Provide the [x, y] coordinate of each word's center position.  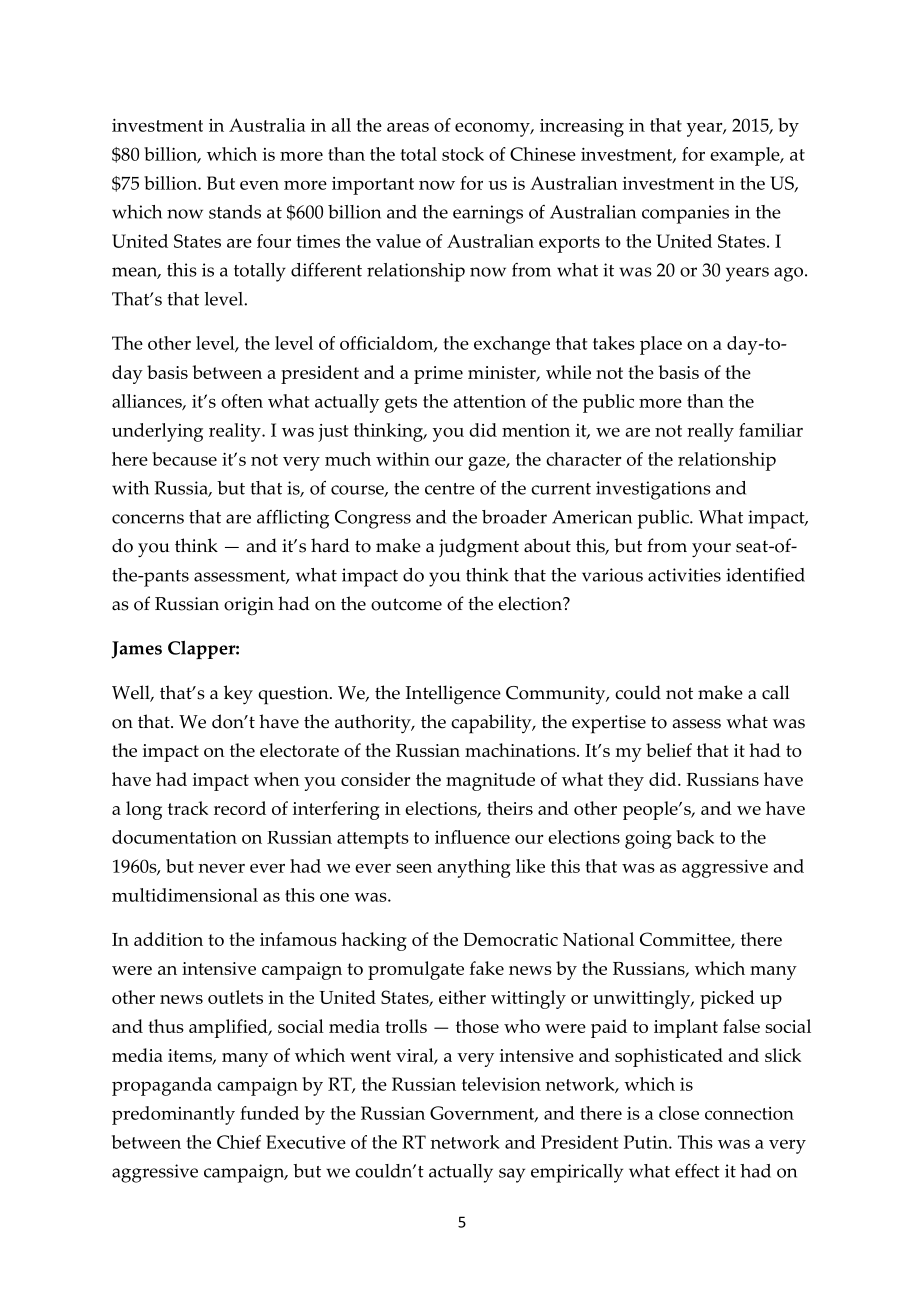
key [238, 695]
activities [684, 575]
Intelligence [453, 694]
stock [463, 154]
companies [685, 214]
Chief [239, 1142]
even [259, 185]
